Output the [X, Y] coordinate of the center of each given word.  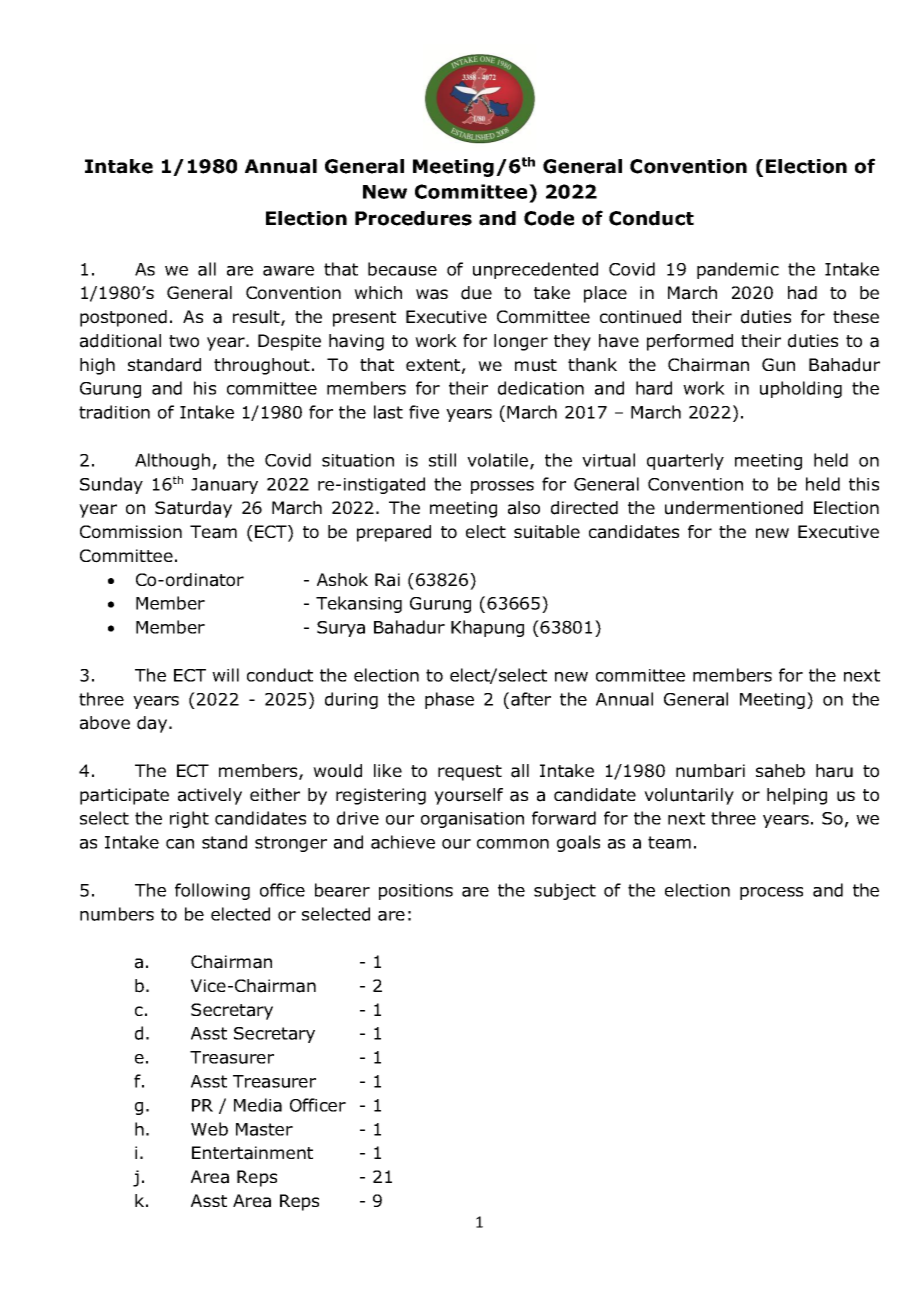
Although [172, 461]
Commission [131, 532]
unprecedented [535, 270]
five [424, 412]
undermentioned [734, 508]
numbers [117, 914]
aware [288, 271]
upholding [801, 389]
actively [210, 796]
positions [416, 892]
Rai [387, 580]
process [771, 893]
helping [797, 796]
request [470, 773]
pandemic [738, 270]
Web [209, 1129]
